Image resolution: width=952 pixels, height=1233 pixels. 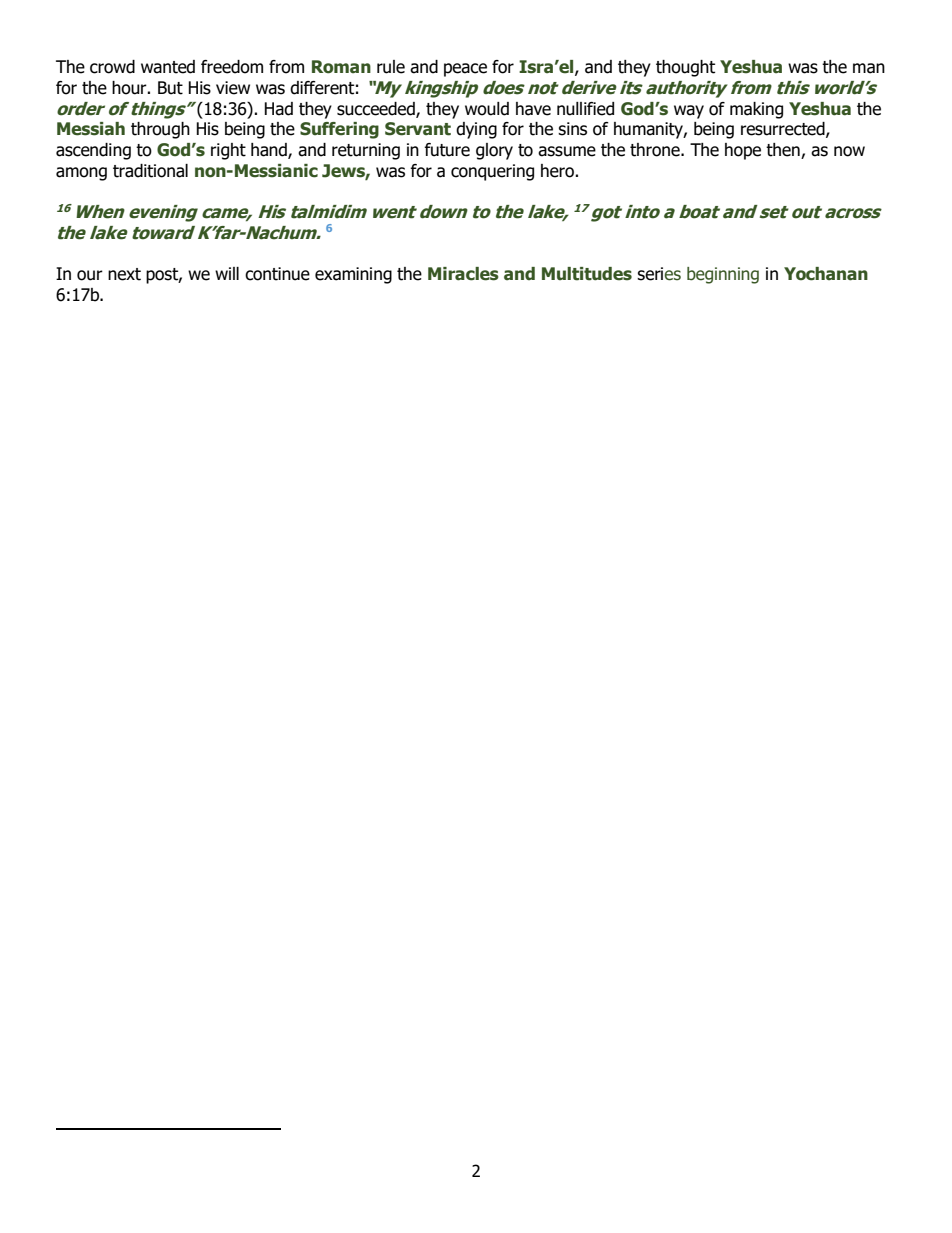 What do you see at coordinates (465, 70) in the screenshot?
I see `peace` at bounding box center [465, 70].
